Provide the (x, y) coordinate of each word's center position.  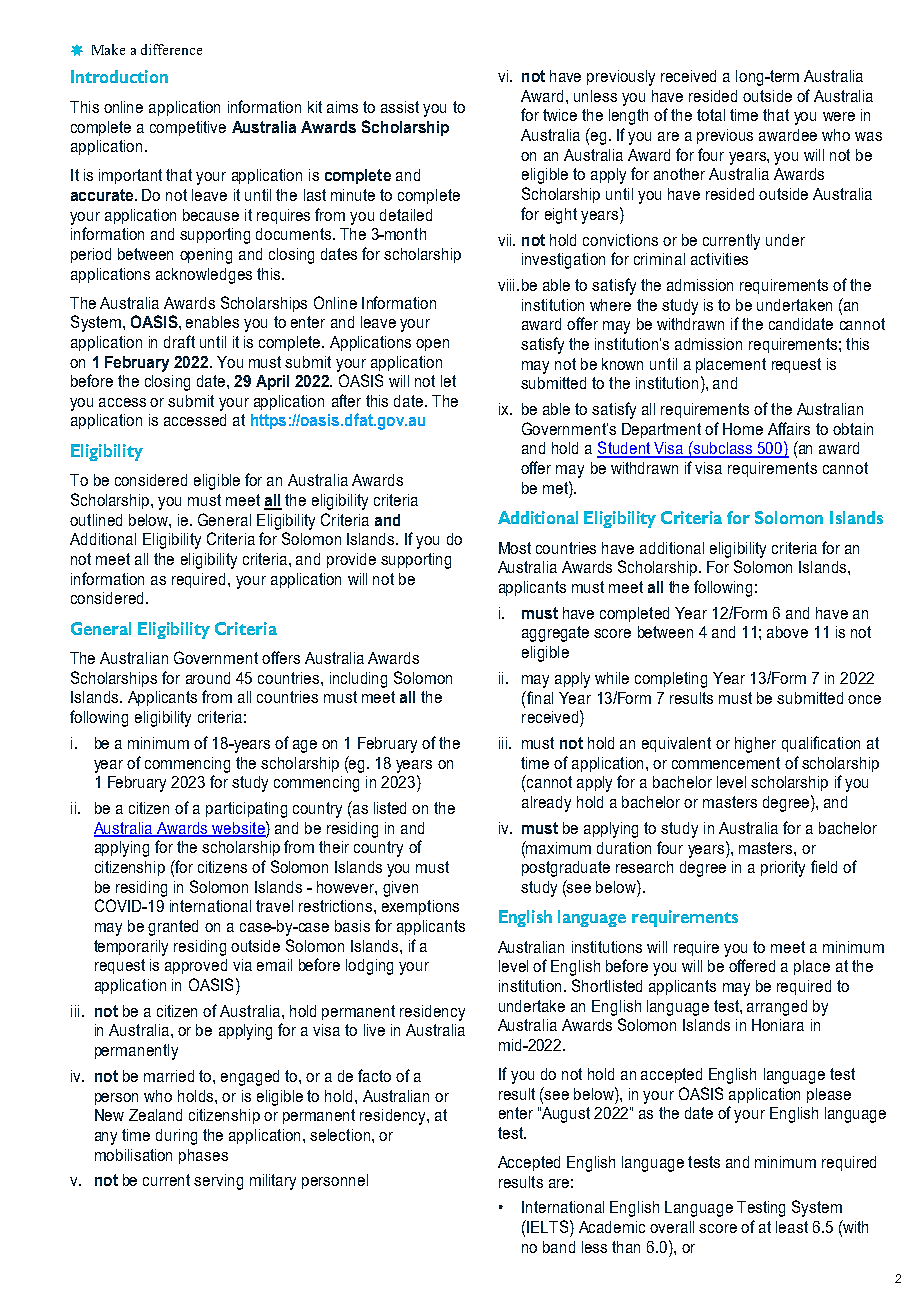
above (787, 632)
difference (171, 49)
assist (400, 107)
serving (218, 1182)
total (711, 115)
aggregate (555, 634)
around (208, 678)
